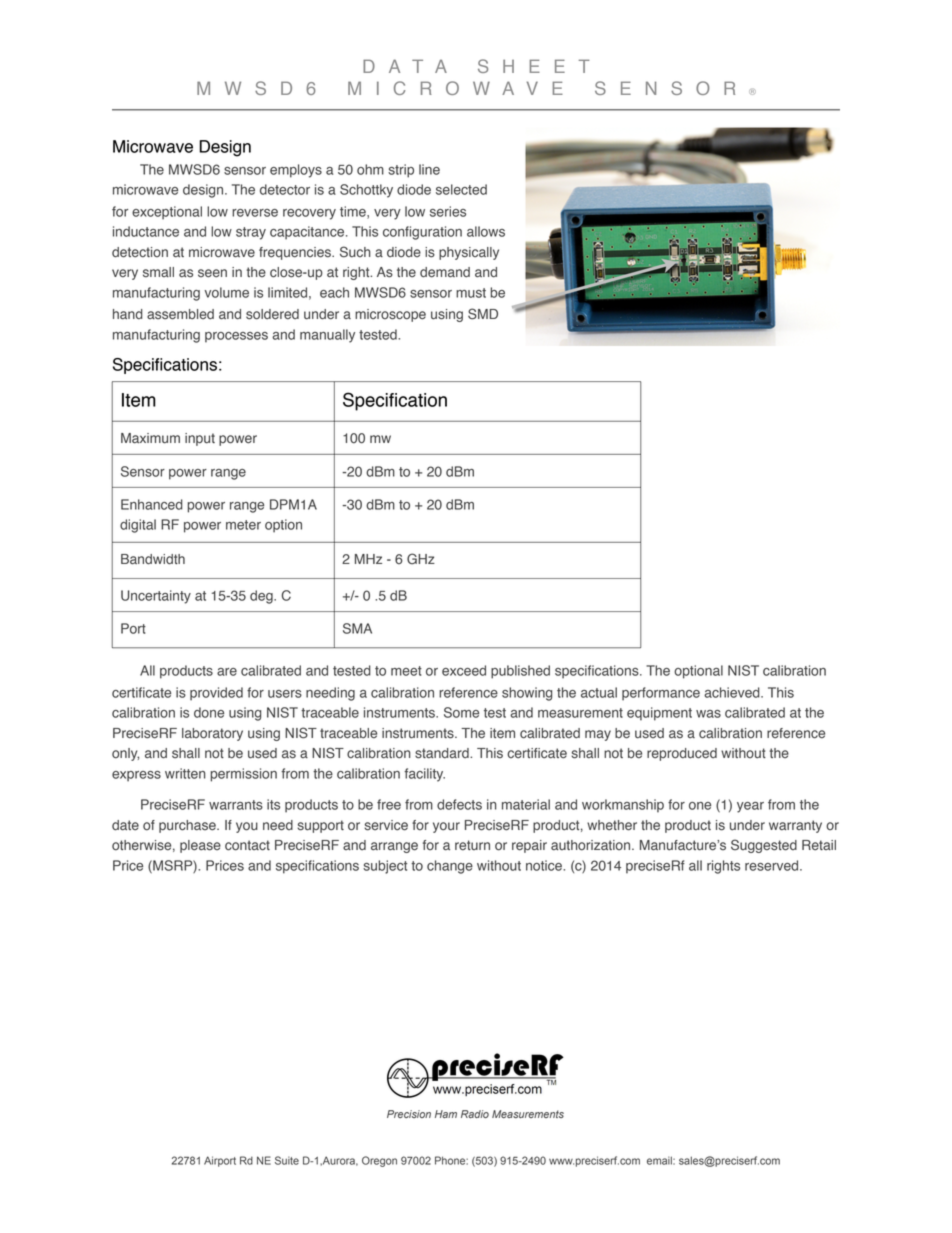 The image size is (952, 1233). Describe the element at coordinates (461, 189) in the image. I see `selected` at that location.
